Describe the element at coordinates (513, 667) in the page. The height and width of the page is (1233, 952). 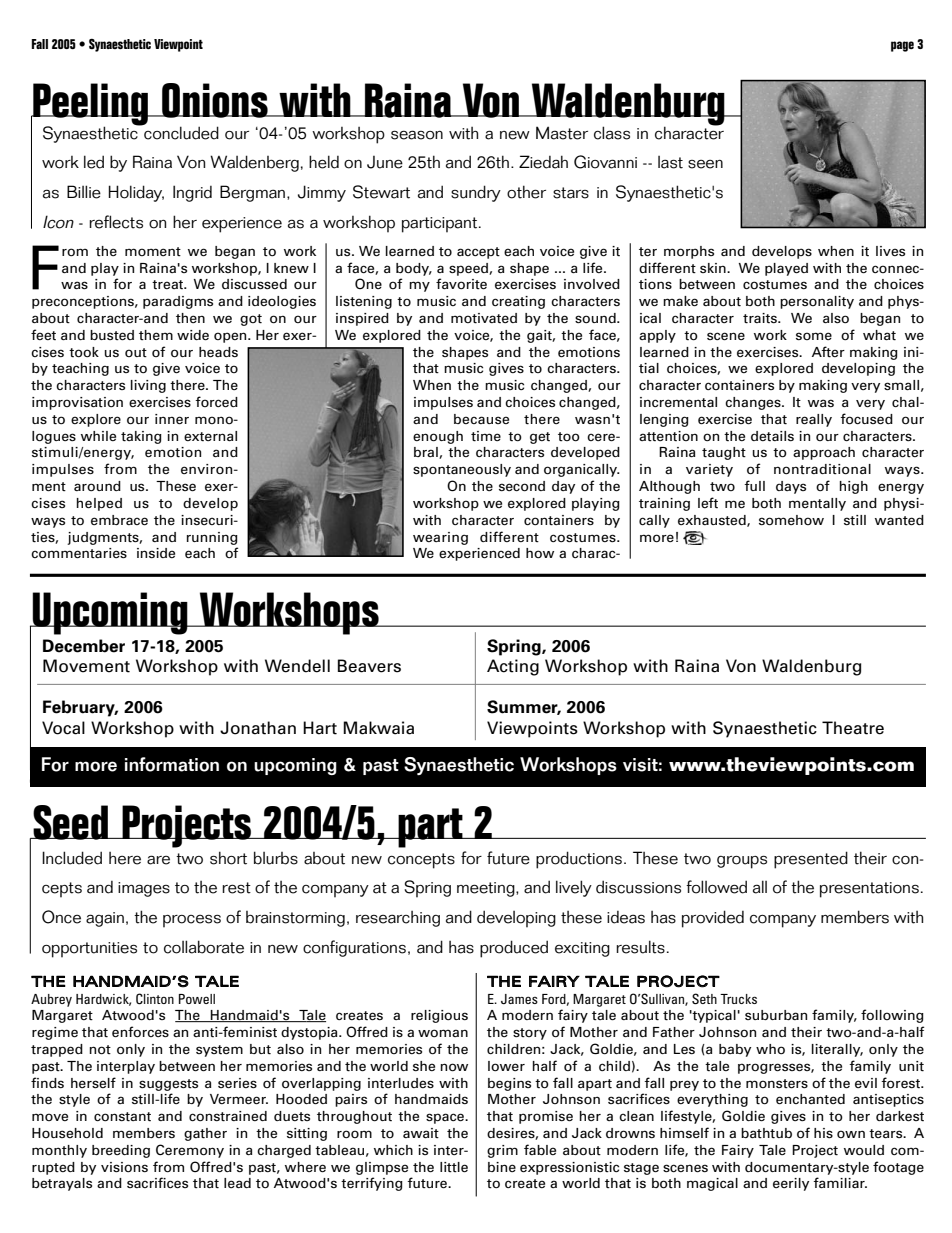
I see `Acting` at that location.
